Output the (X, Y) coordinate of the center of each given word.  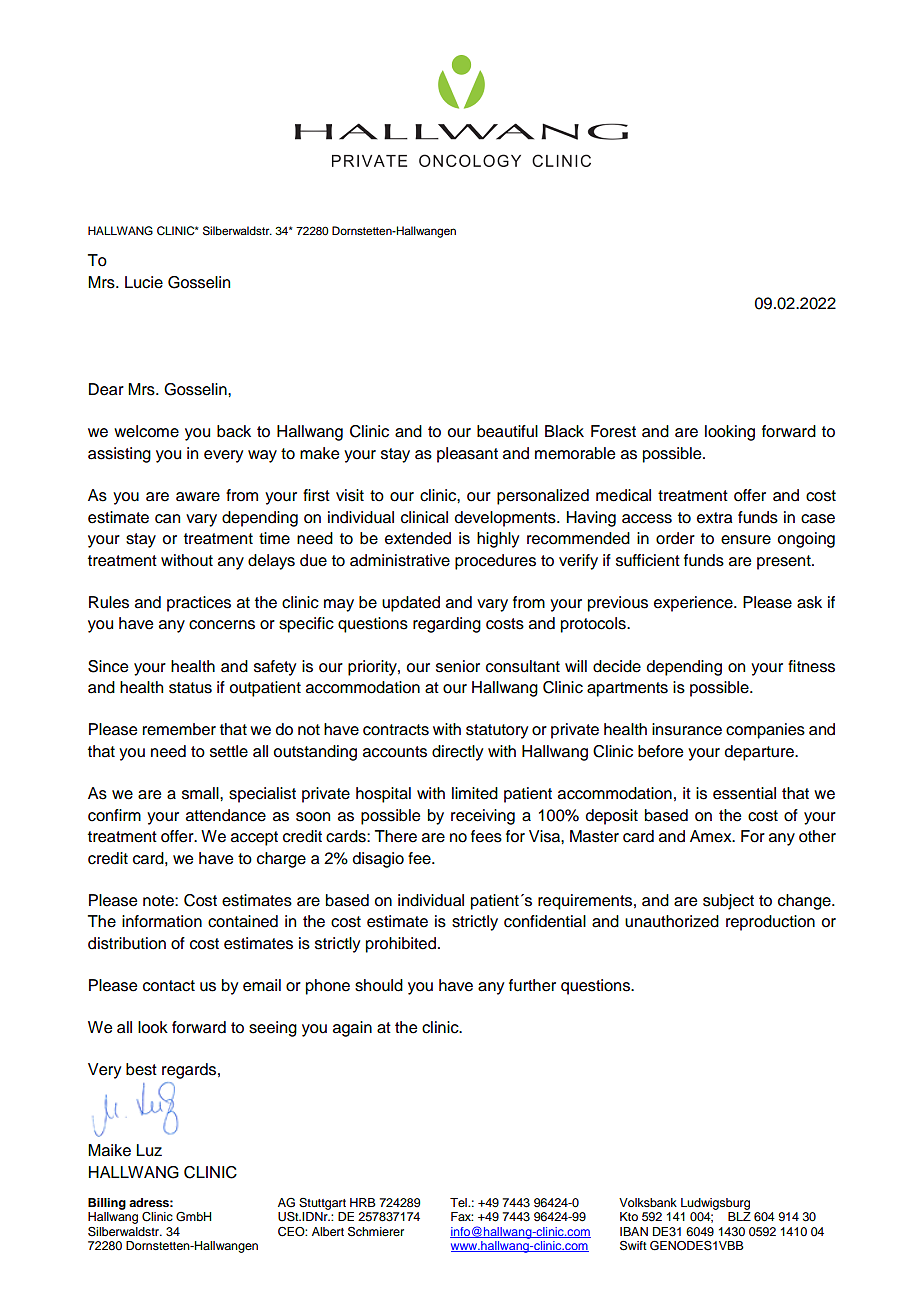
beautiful (507, 431)
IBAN (634, 1231)
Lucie (144, 282)
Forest (613, 431)
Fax (462, 1216)
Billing (107, 1204)
